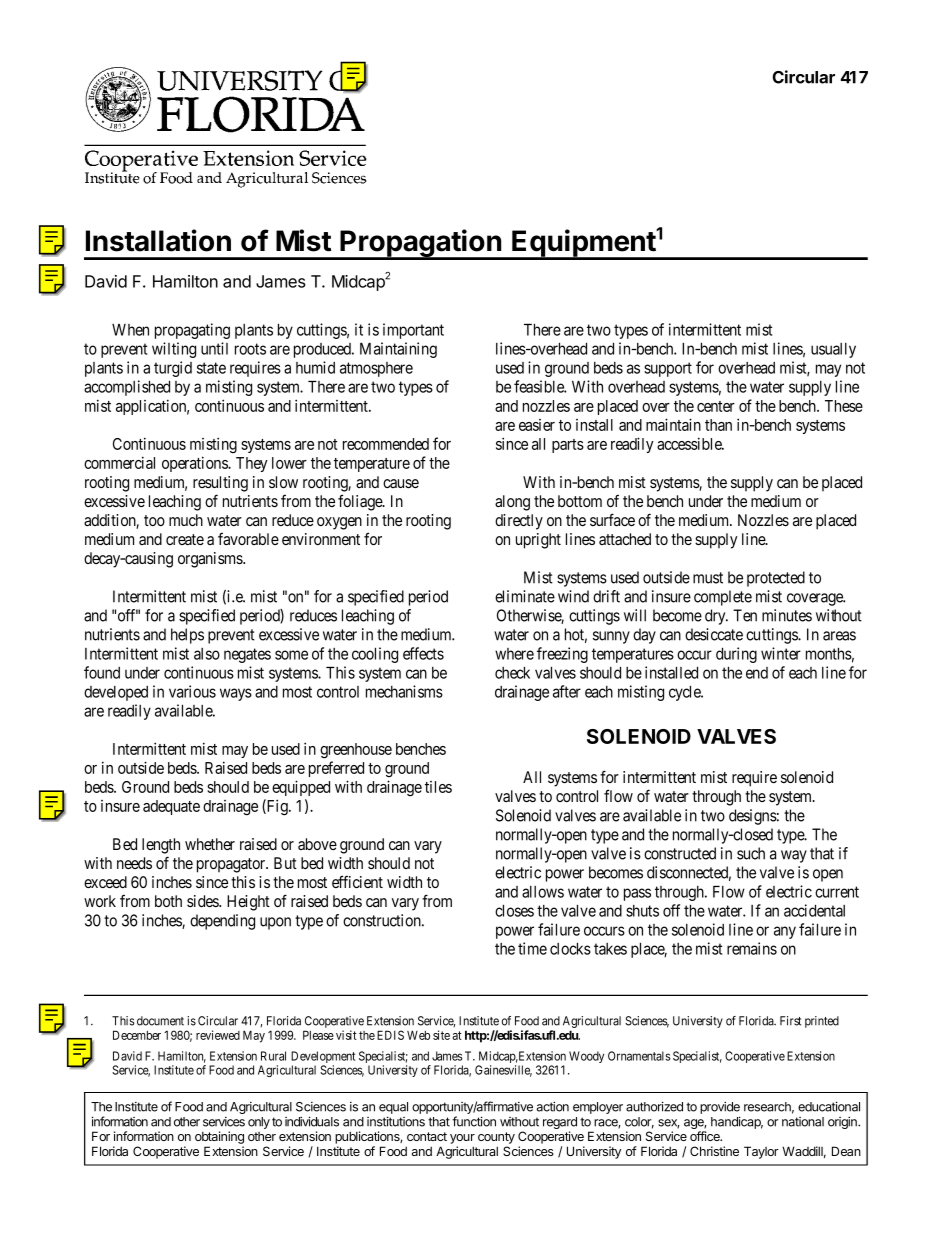 This page has height=1233, width=952. I want to click on usually, so click(833, 350).
